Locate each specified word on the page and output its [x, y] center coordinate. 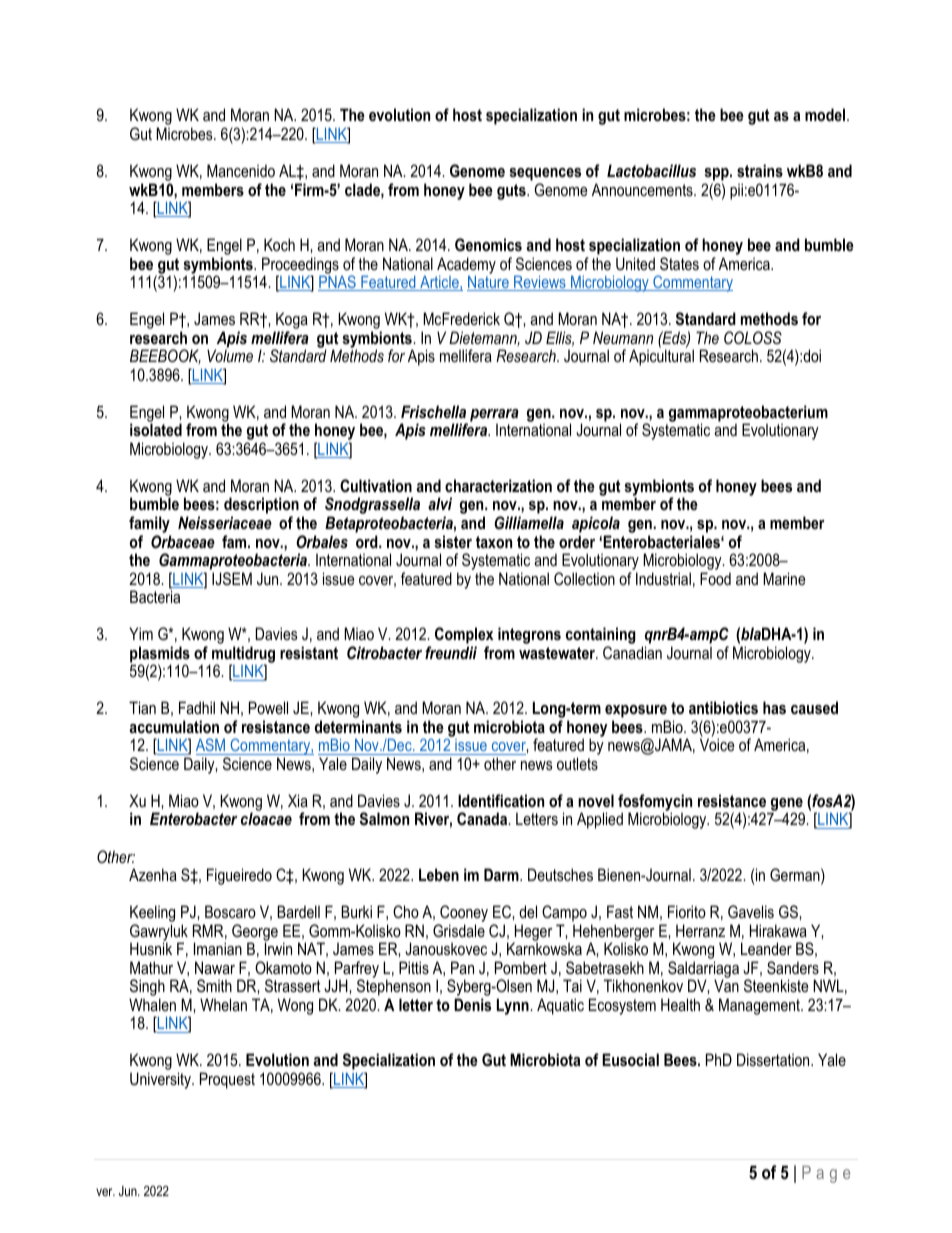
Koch [279, 244]
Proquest [227, 1080]
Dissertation [774, 1059]
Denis [472, 1004]
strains [760, 170]
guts [512, 192]
